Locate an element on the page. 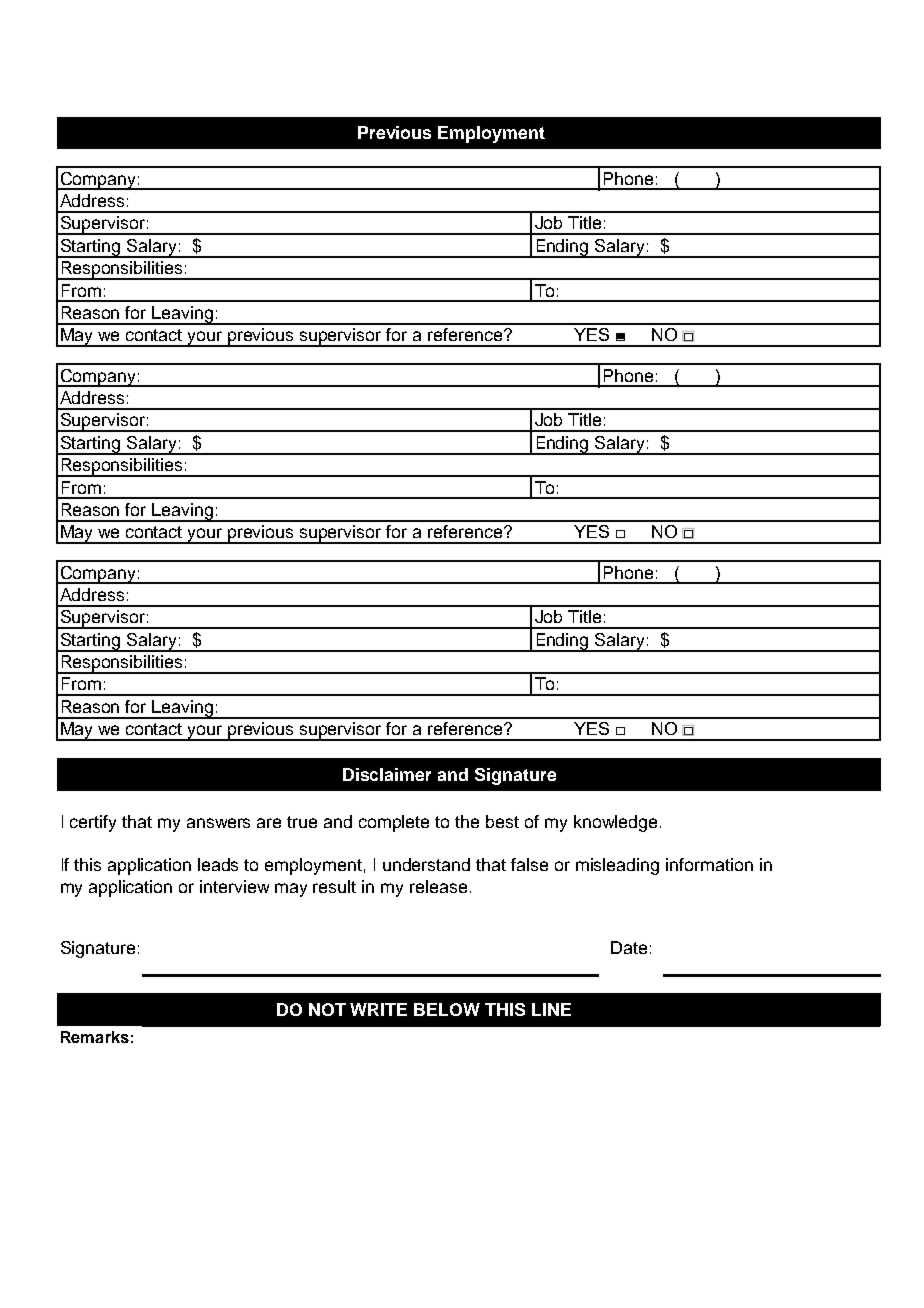  misleading is located at coordinates (617, 866).
